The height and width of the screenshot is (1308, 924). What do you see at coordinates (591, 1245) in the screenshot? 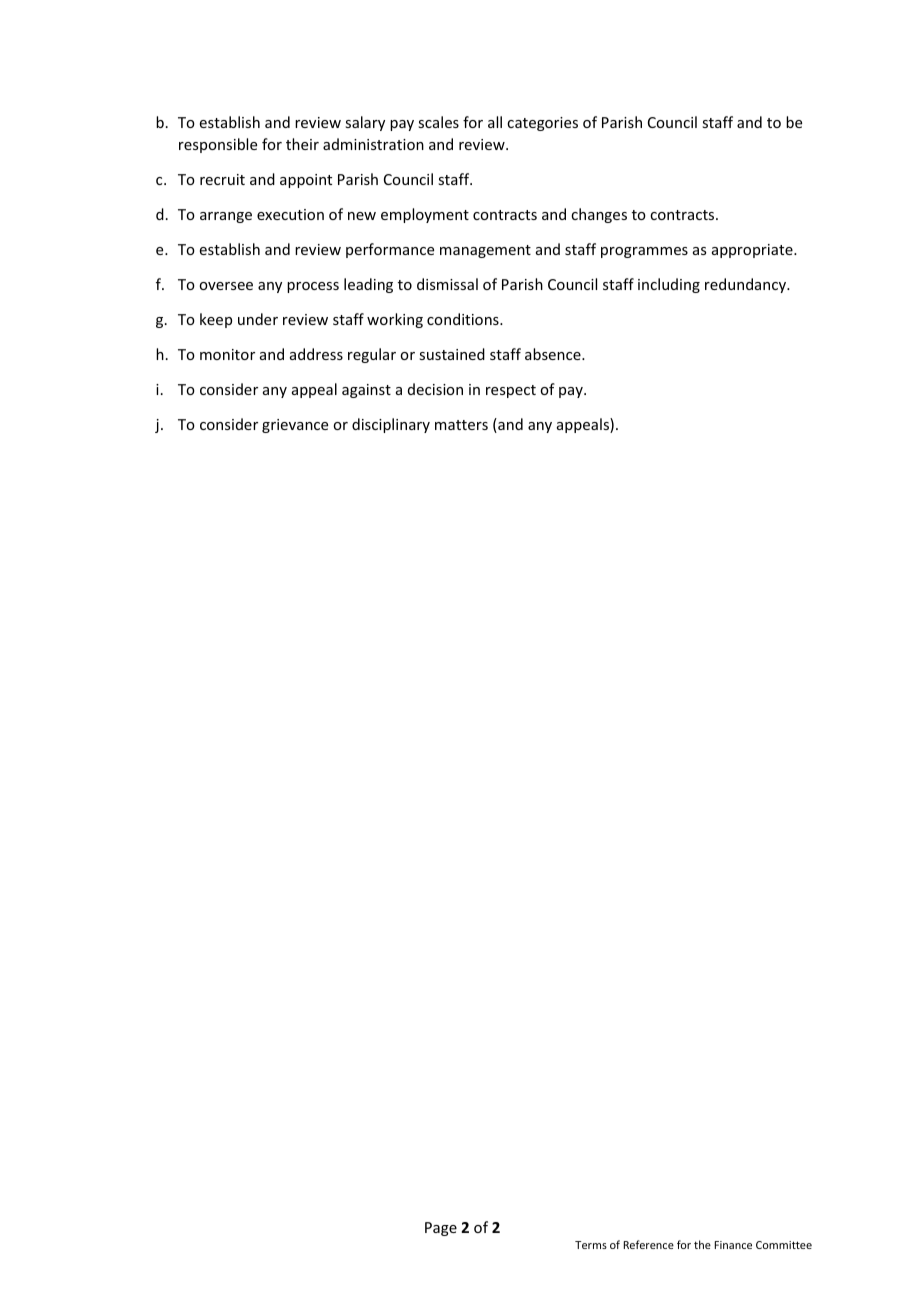
I see `Terms` at bounding box center [591, 1245].
